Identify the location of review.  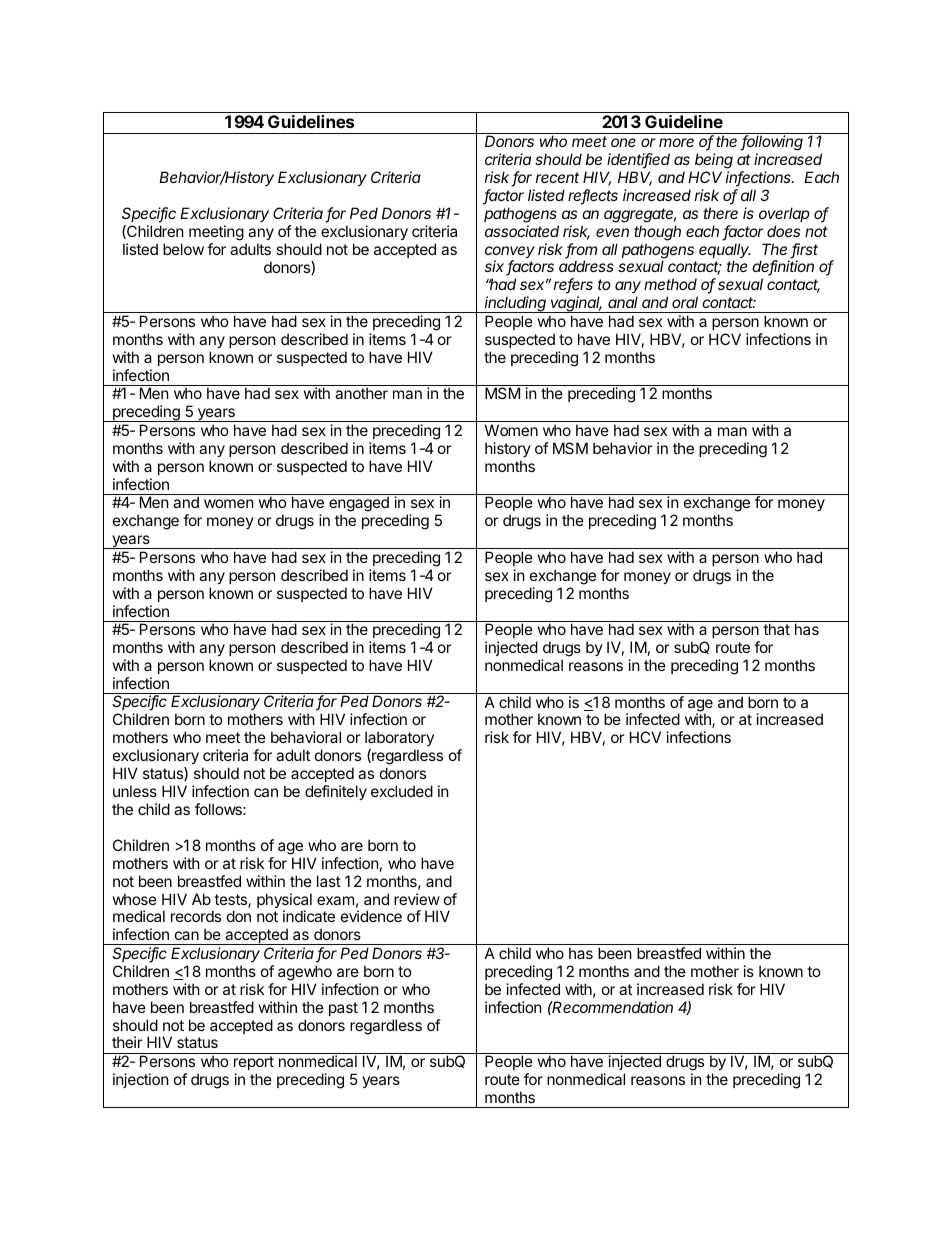
(417, 899).
